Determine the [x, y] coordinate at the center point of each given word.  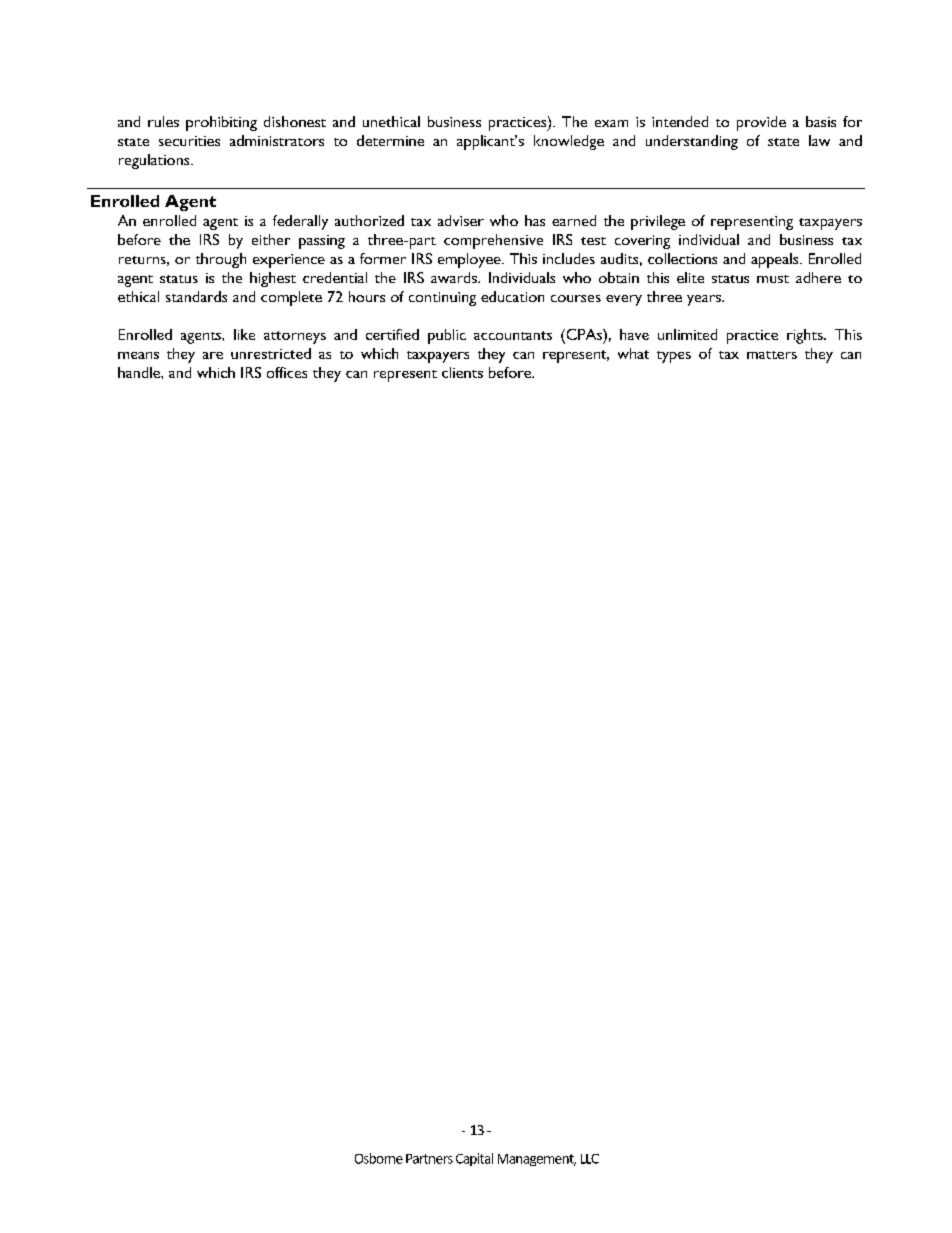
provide [761, 123]
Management [537, 1160]
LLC [590, 1159]
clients [462, 372]
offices [287, 372]
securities [189, 141]
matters [772, 355]
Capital [474, 1159]
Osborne [379, 1158]
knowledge [569, 142]
